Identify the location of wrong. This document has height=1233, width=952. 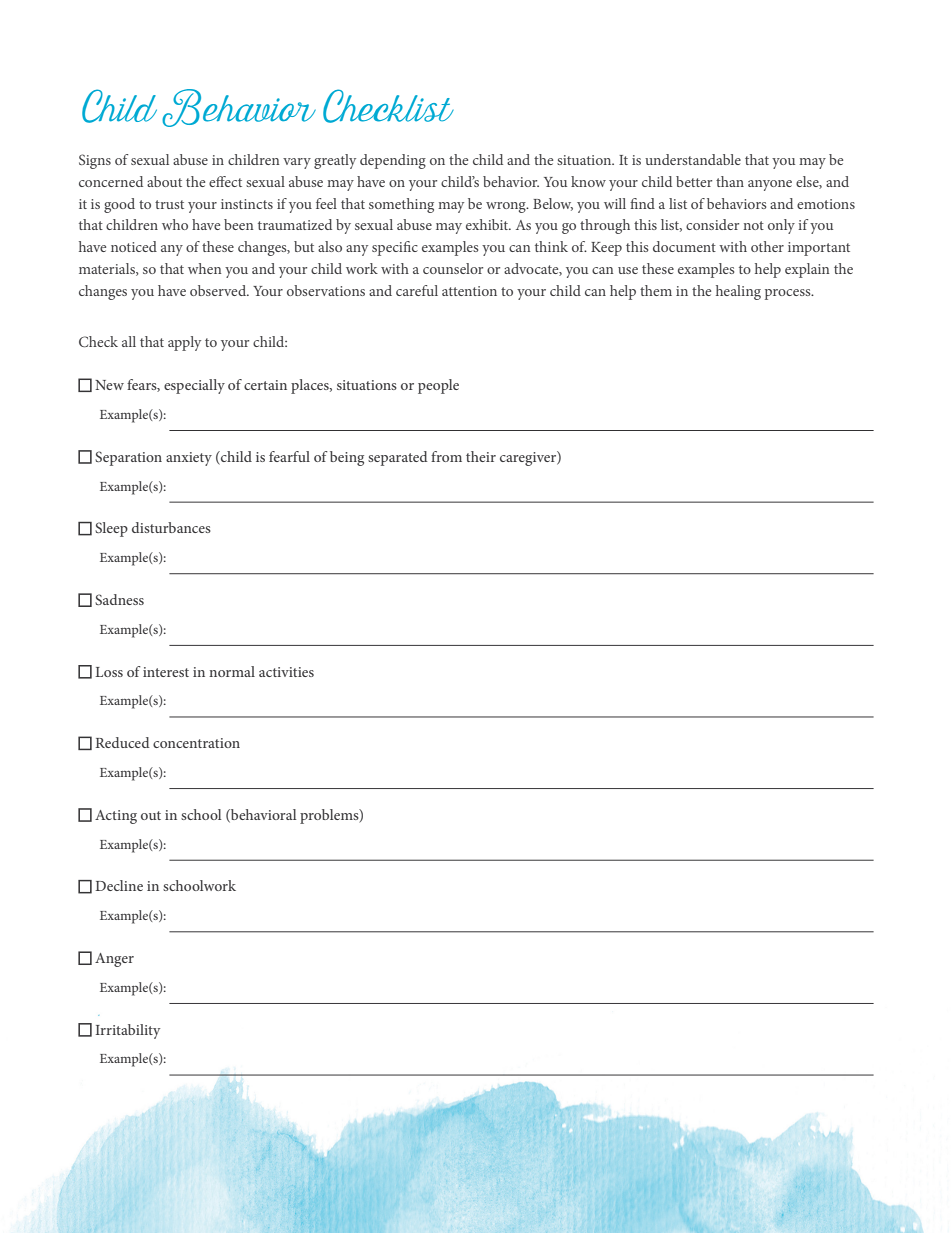
(507, 207).
